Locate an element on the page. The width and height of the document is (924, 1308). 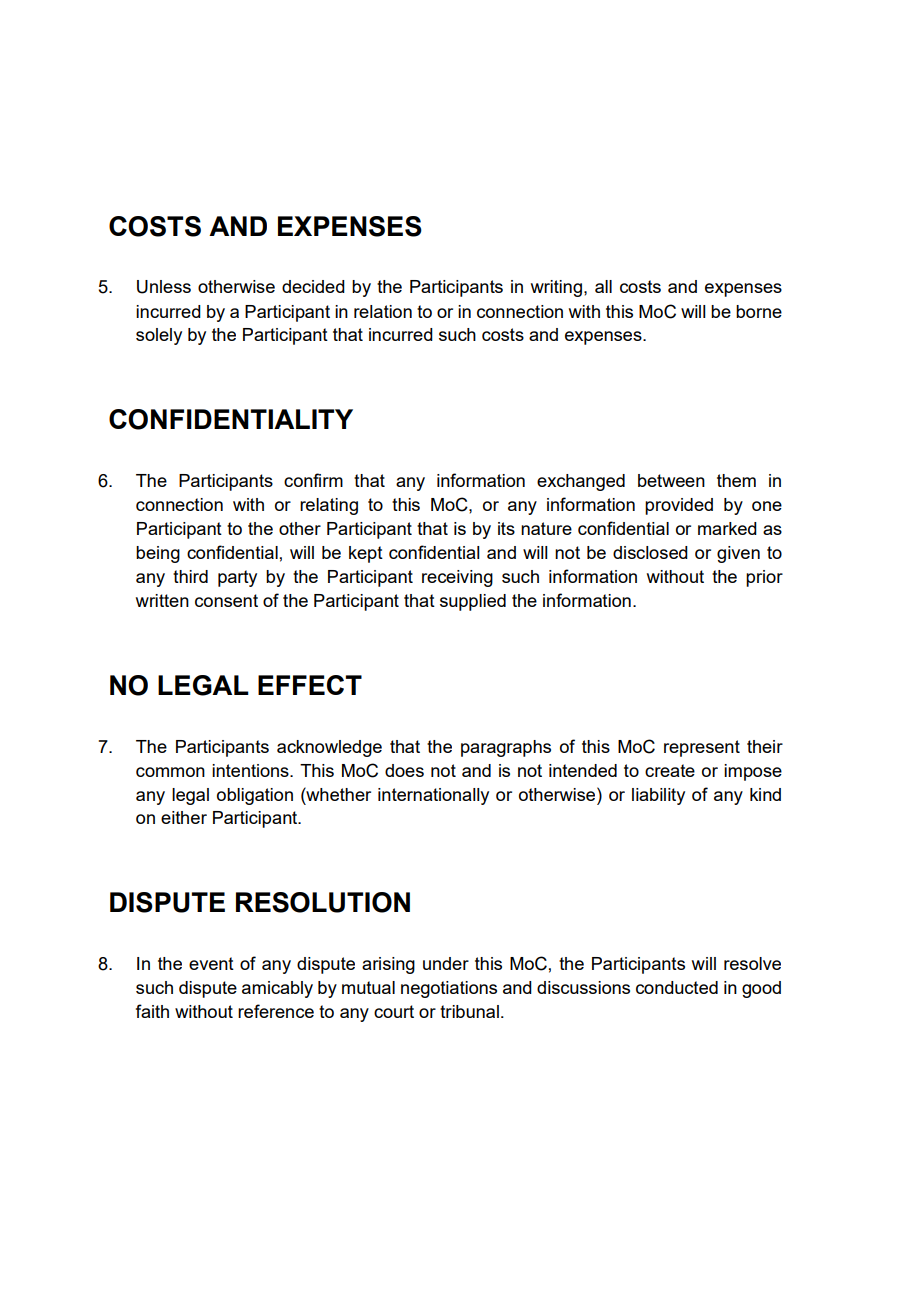
consent is located at coordinates (226, 600).
